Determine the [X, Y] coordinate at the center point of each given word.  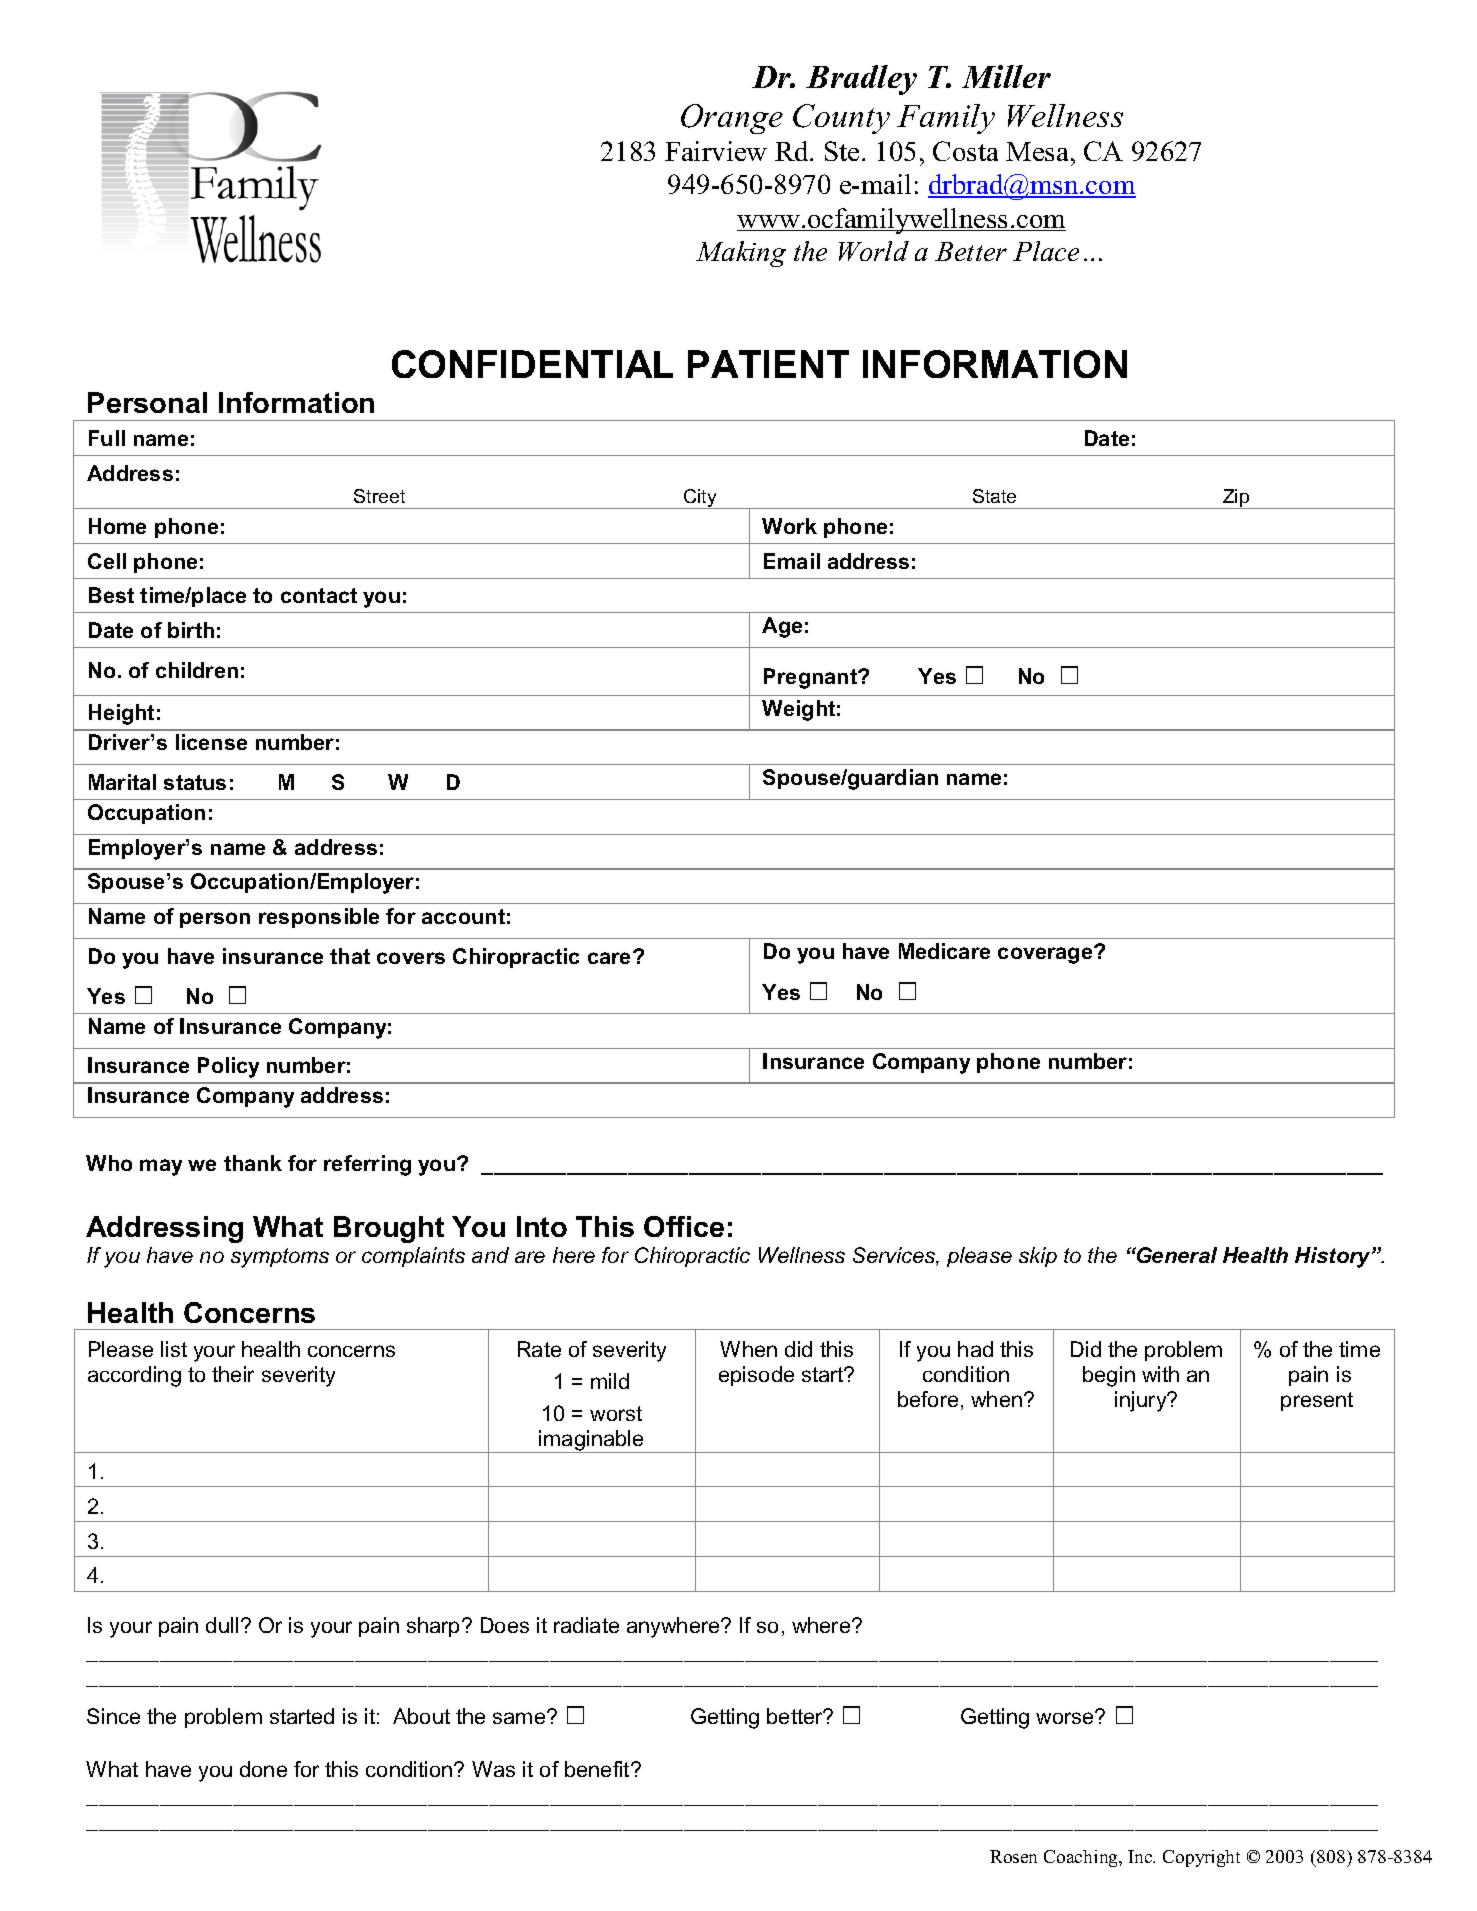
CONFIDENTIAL [532, 364]
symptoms [280, 1258]
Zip [1236, 499]
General [1176, 1255]
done [263, 1769]
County [841, 119]
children [197, 670]
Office [684, 1226]
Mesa [1037, 151]
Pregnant [812, 678]
